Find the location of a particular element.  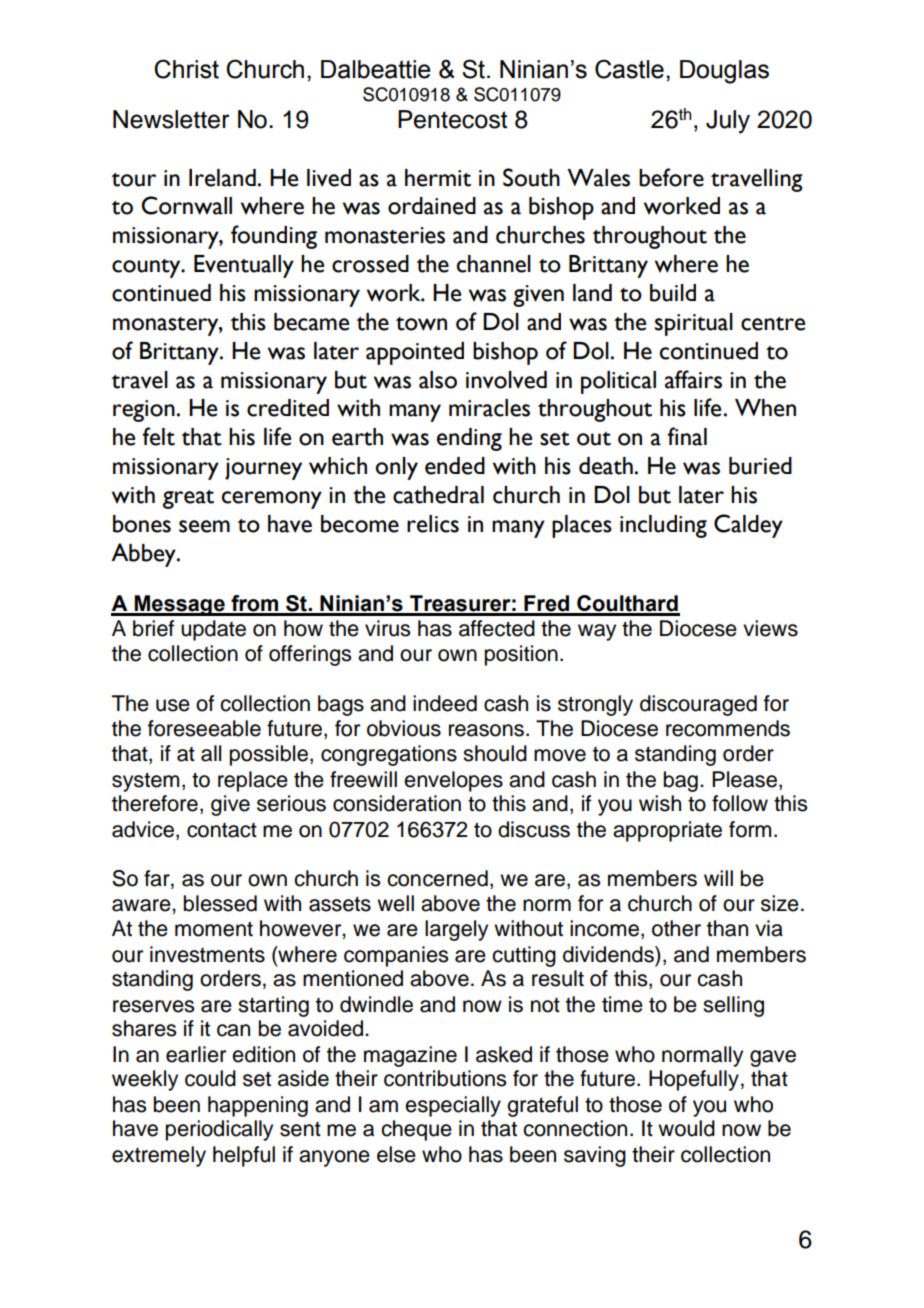

July is located at coordinates (728, 122).
